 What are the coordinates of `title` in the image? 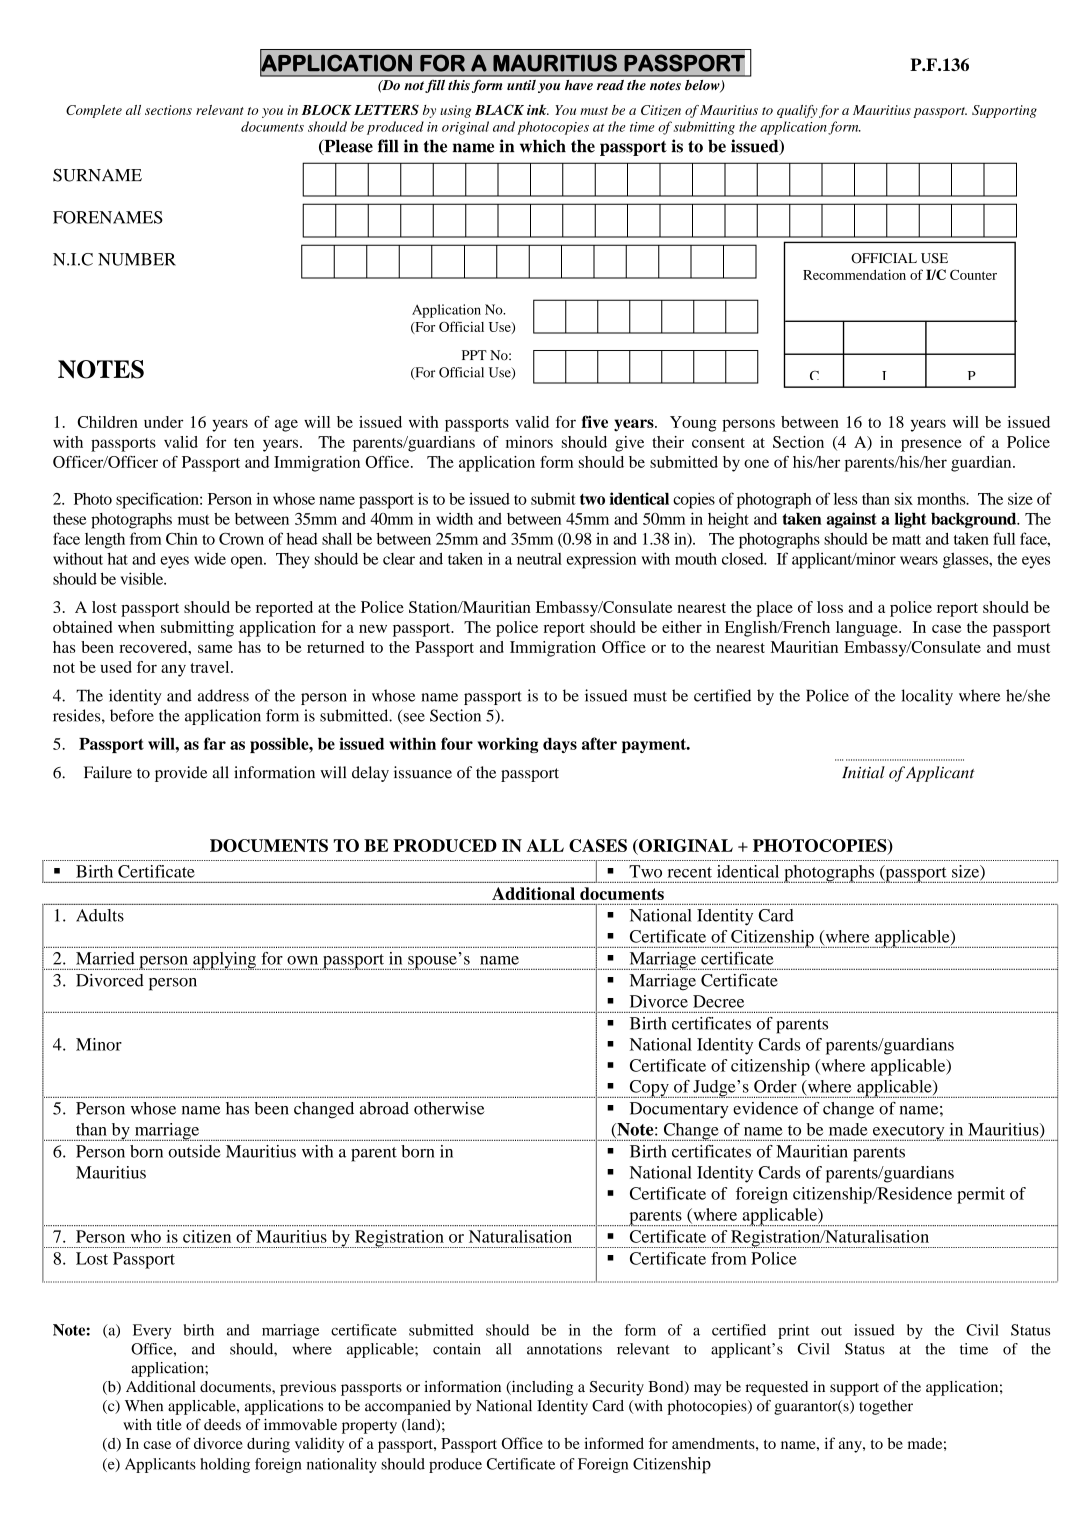 It's located at (169, 1424).
